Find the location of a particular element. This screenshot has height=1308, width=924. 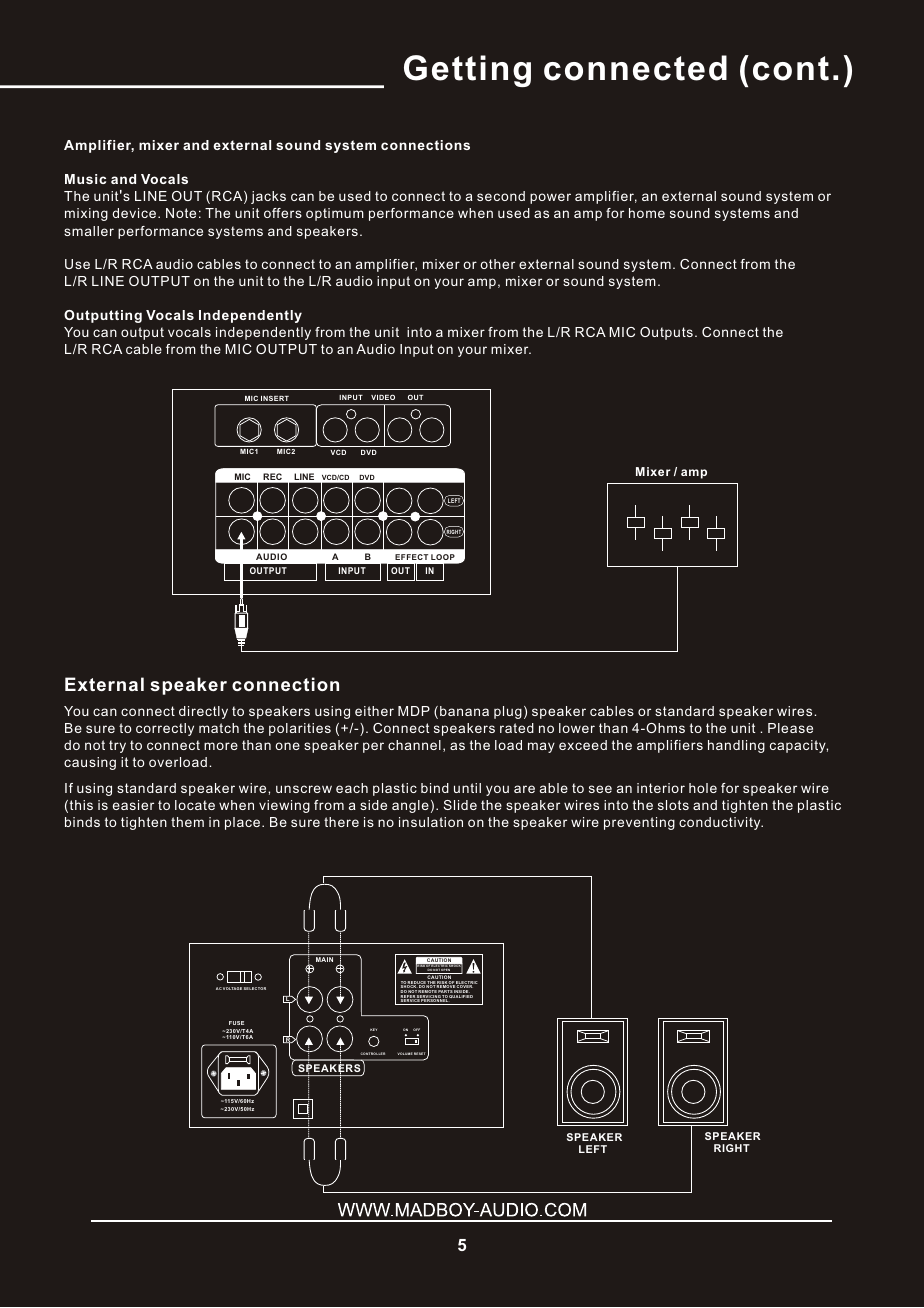

VOLUME is located at coordinates (405, 1053).
